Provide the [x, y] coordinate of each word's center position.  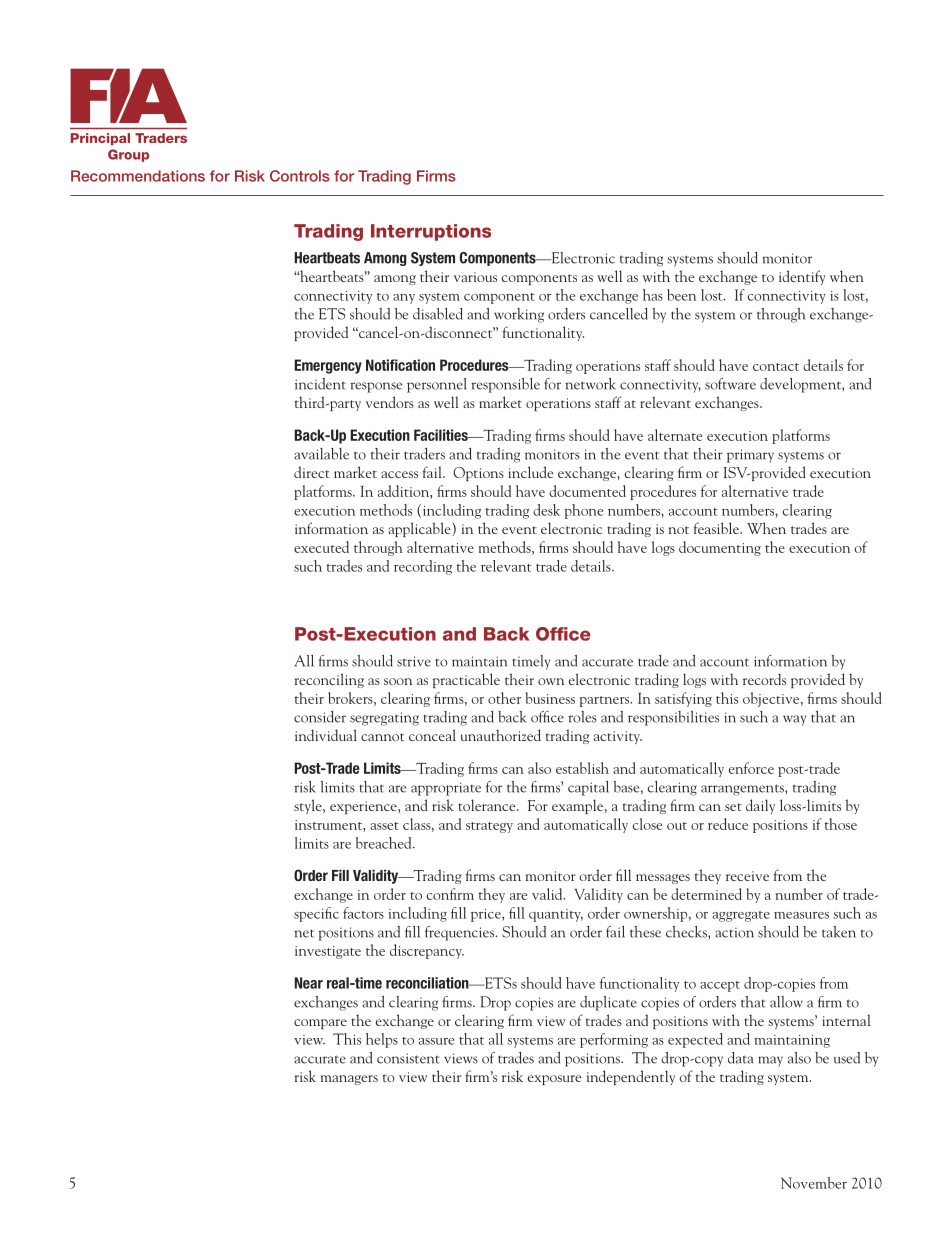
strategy [489, 827]
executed [321, 547]
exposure [554, 1080]
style [309, 806]
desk [546, 510]
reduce [728, 824]
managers [349, 1080]
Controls [300, 176]
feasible [717, 528]
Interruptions [431, 232]
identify [802, 277]
